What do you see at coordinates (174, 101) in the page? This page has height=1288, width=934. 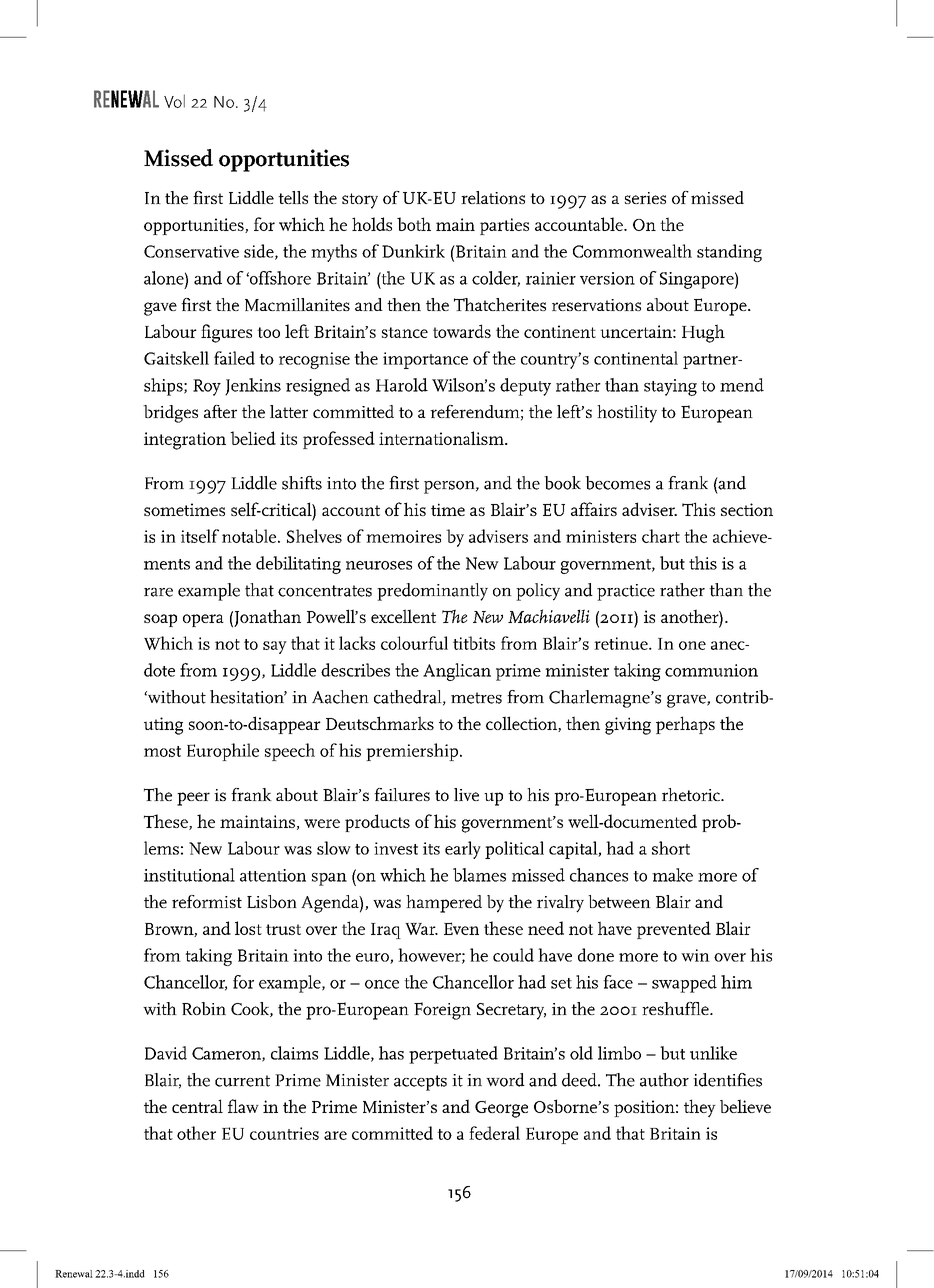 I see `Vol` at bounding box center [174, 101].
